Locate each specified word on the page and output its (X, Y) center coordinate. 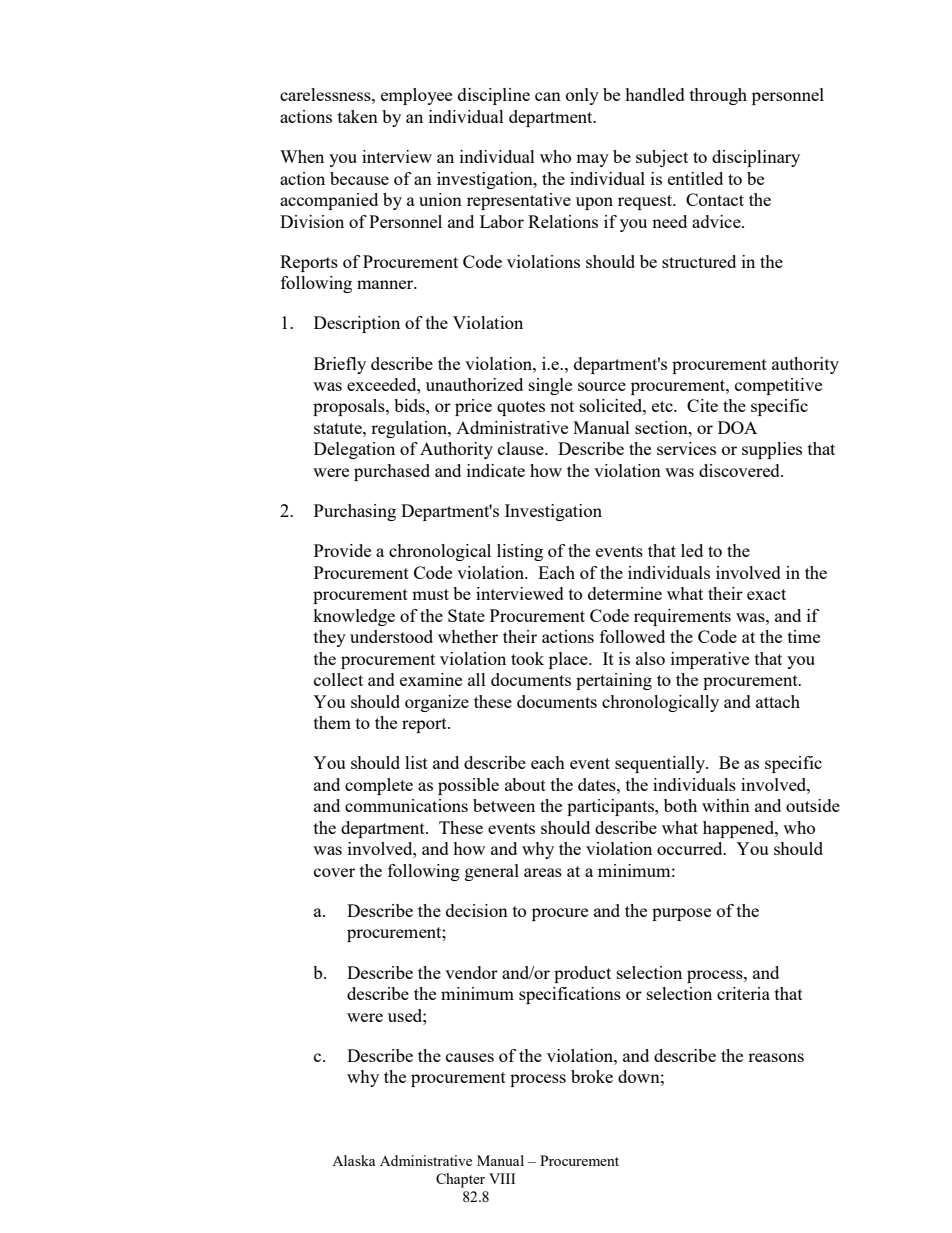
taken (358, 116)
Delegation (354, 450)
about (525, 784)
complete (379, 786)
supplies (772, 450)
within (726, 805)
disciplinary (756, 158)
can (548, 96)
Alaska (353, 1160)
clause (522, 448)
